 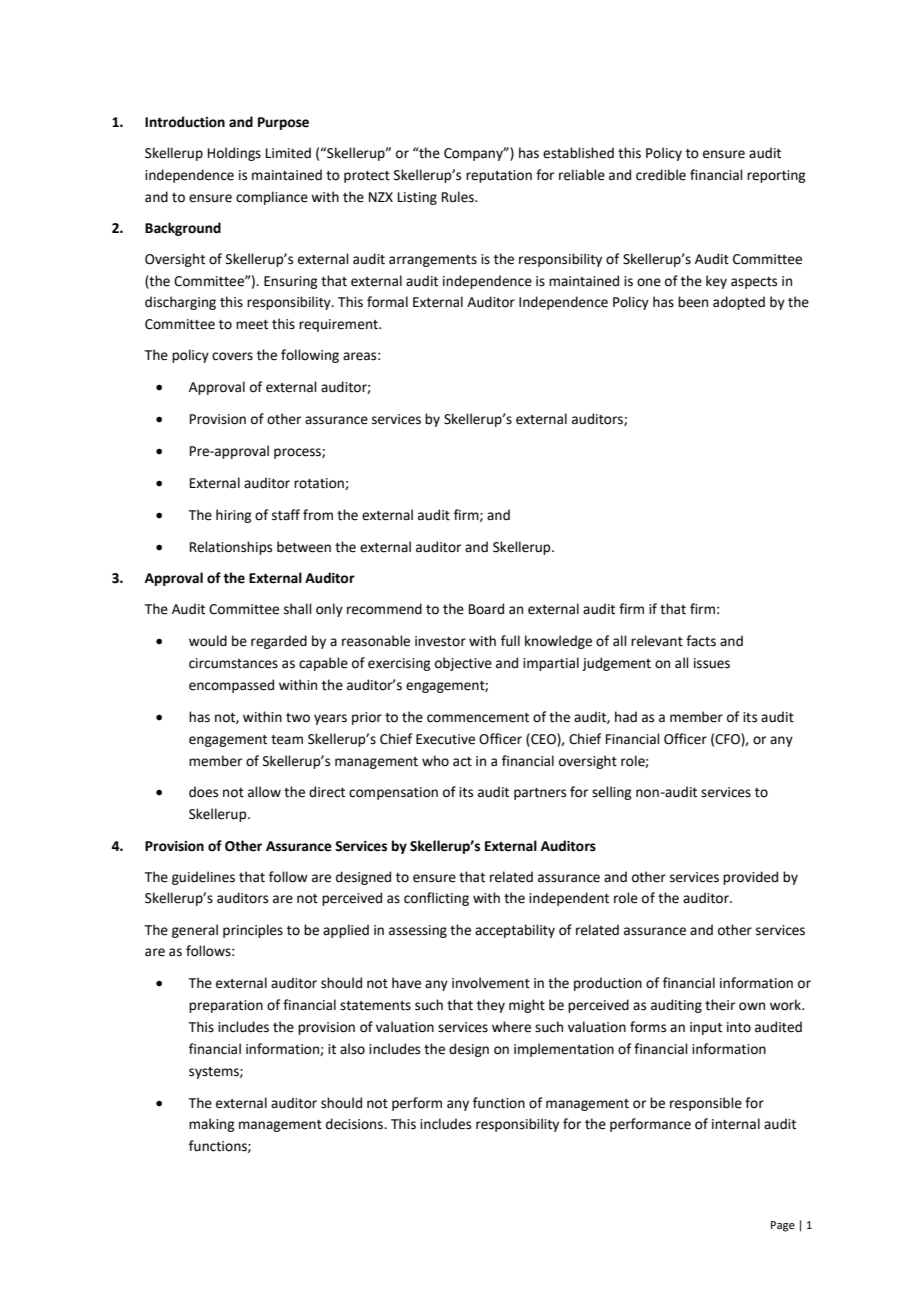 I want to click on formal, so click(x=387, y=302).
